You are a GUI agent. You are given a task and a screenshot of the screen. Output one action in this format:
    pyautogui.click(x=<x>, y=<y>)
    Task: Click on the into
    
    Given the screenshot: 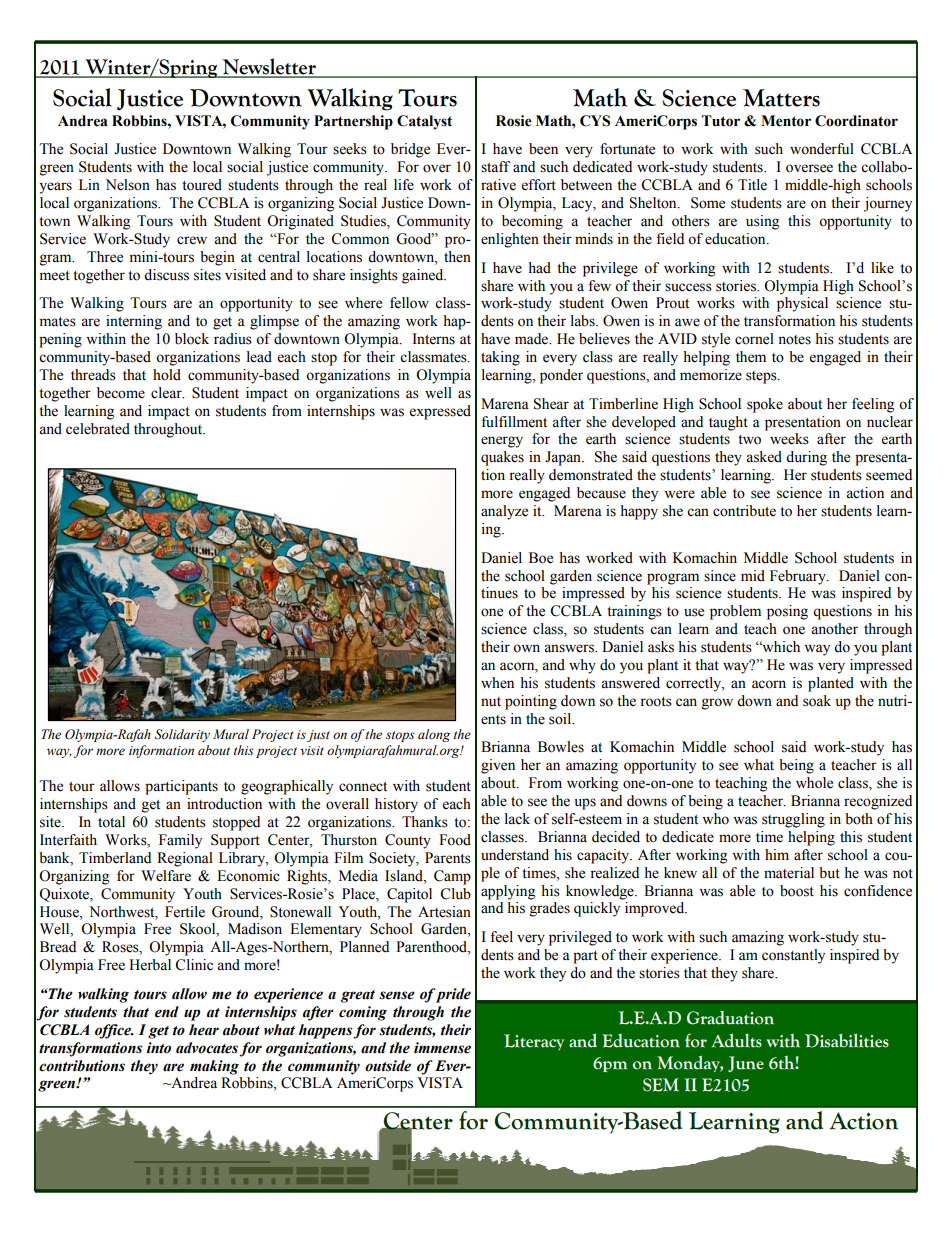 What is the action you would take?
    pyautogui.click(x=159, y=1048)
